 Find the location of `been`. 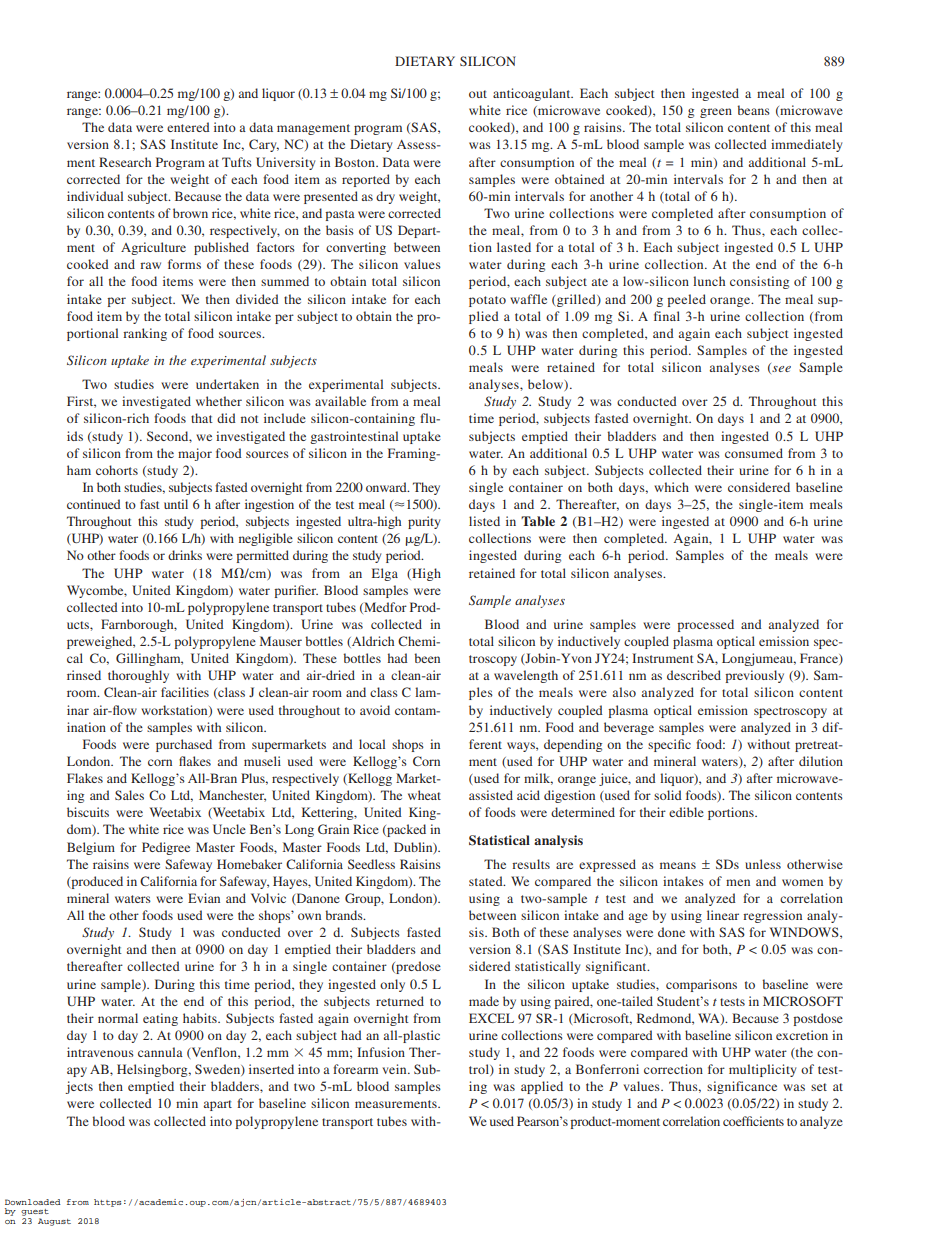

been is located at coordinates (427, 658).
